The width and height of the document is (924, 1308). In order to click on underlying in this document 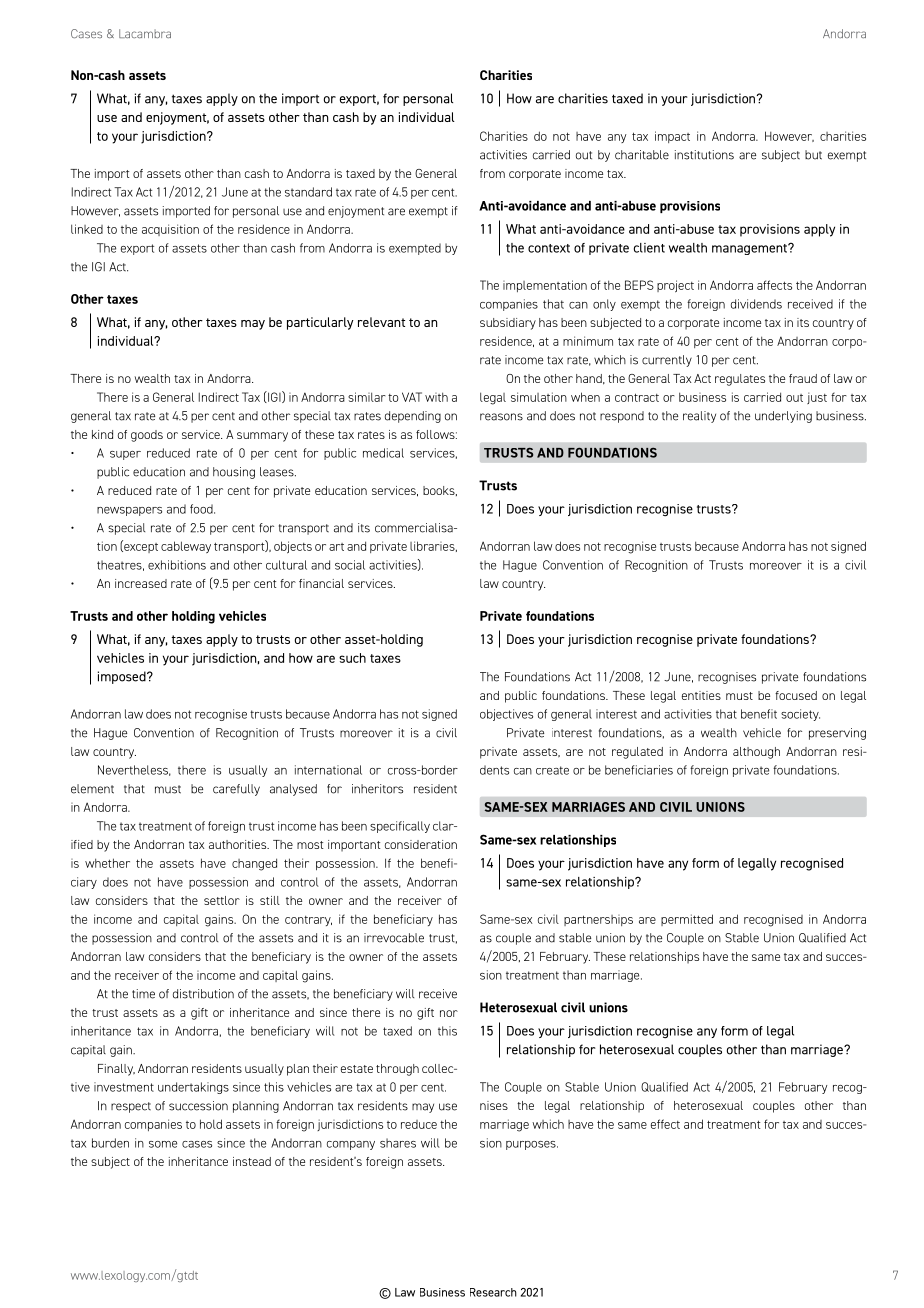, I will do `click(783, 417)`.
